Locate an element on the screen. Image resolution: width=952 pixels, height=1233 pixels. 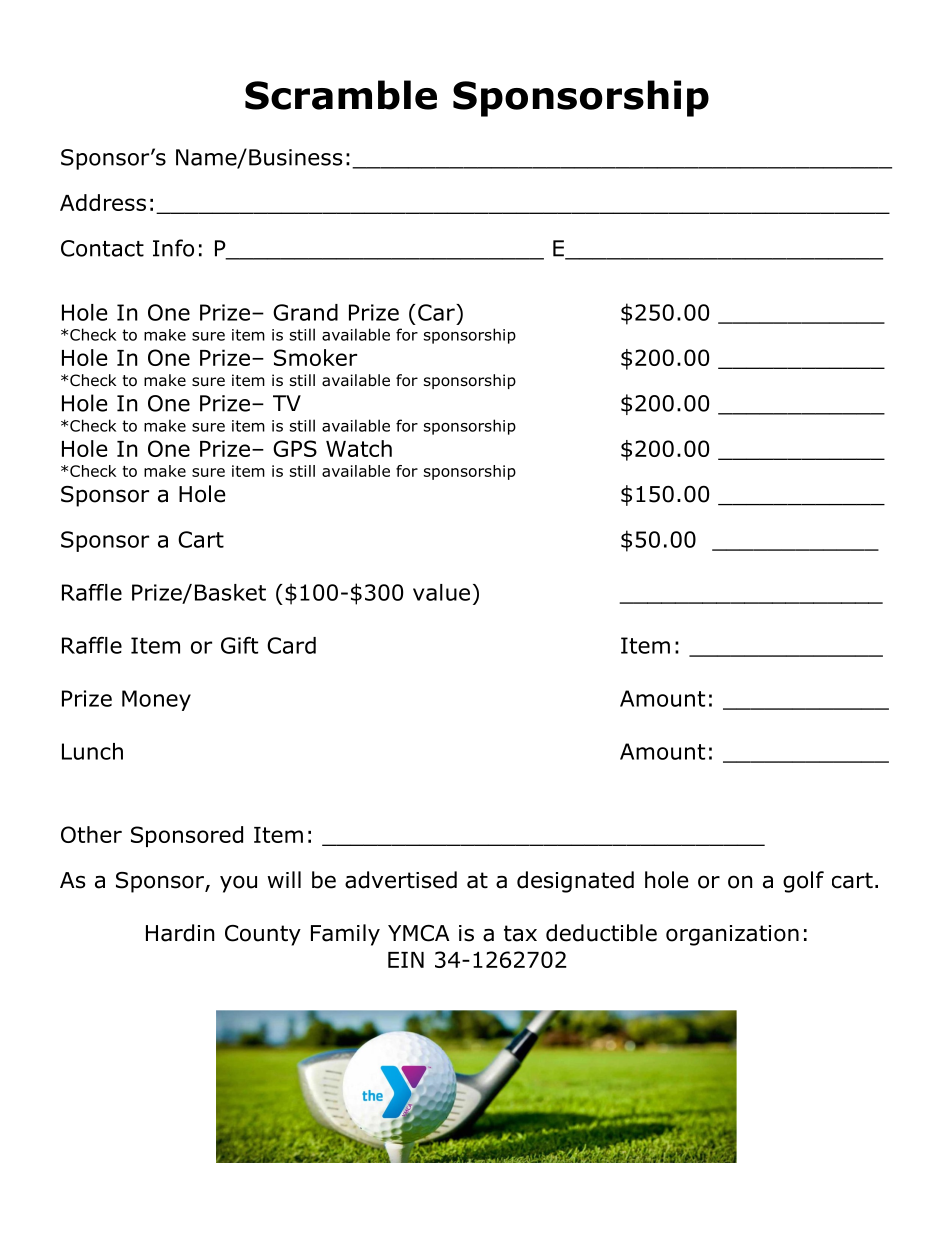
Grand is located at coordinates (305, 312).
